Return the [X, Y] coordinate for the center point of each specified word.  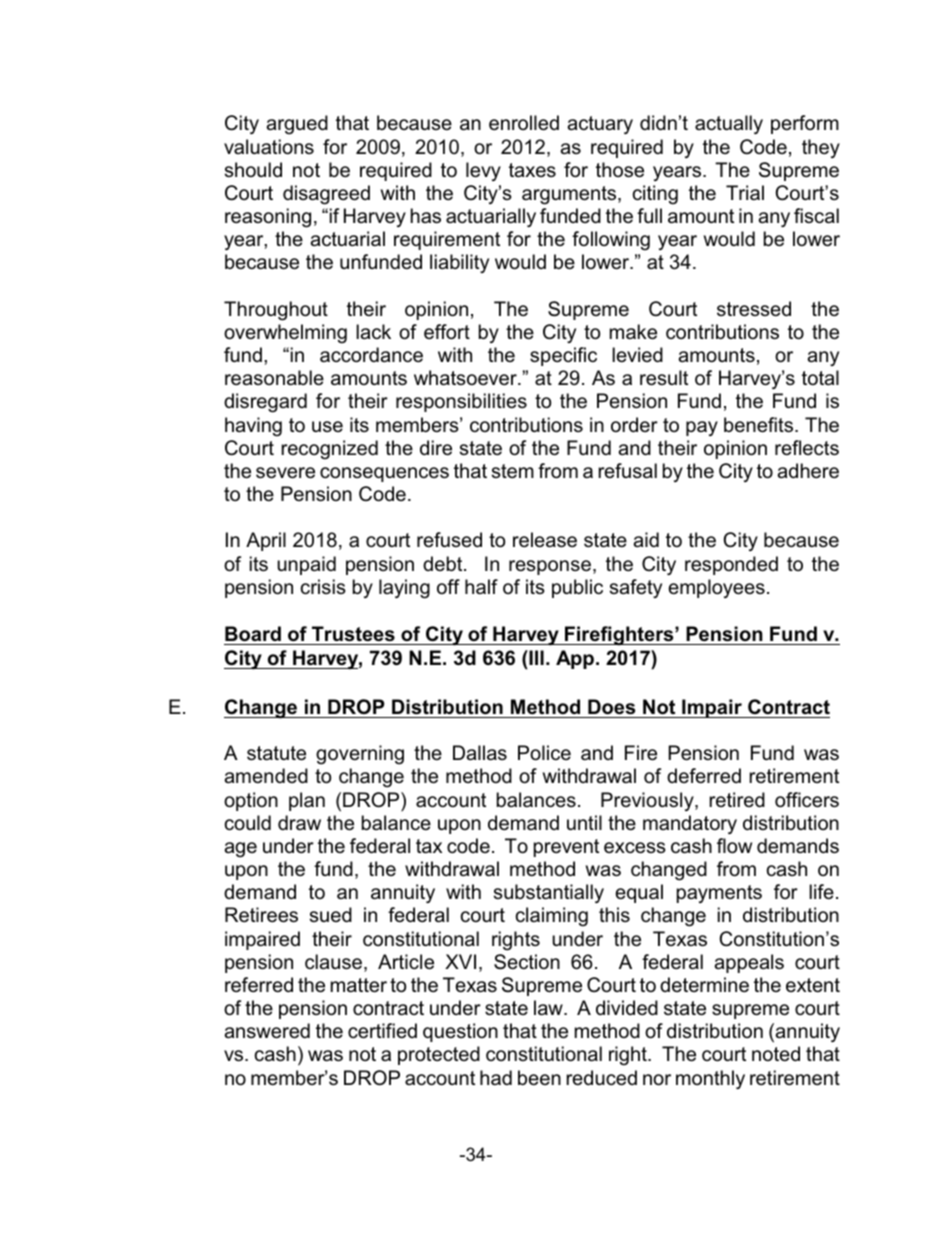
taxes [532, 170]
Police [544, 753]
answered [267, 1031]
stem [513, 471]
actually [729, 124]
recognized [330, 450]
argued [297, 125]
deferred [704, 776]
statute [276, 753]
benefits [760, 425]
